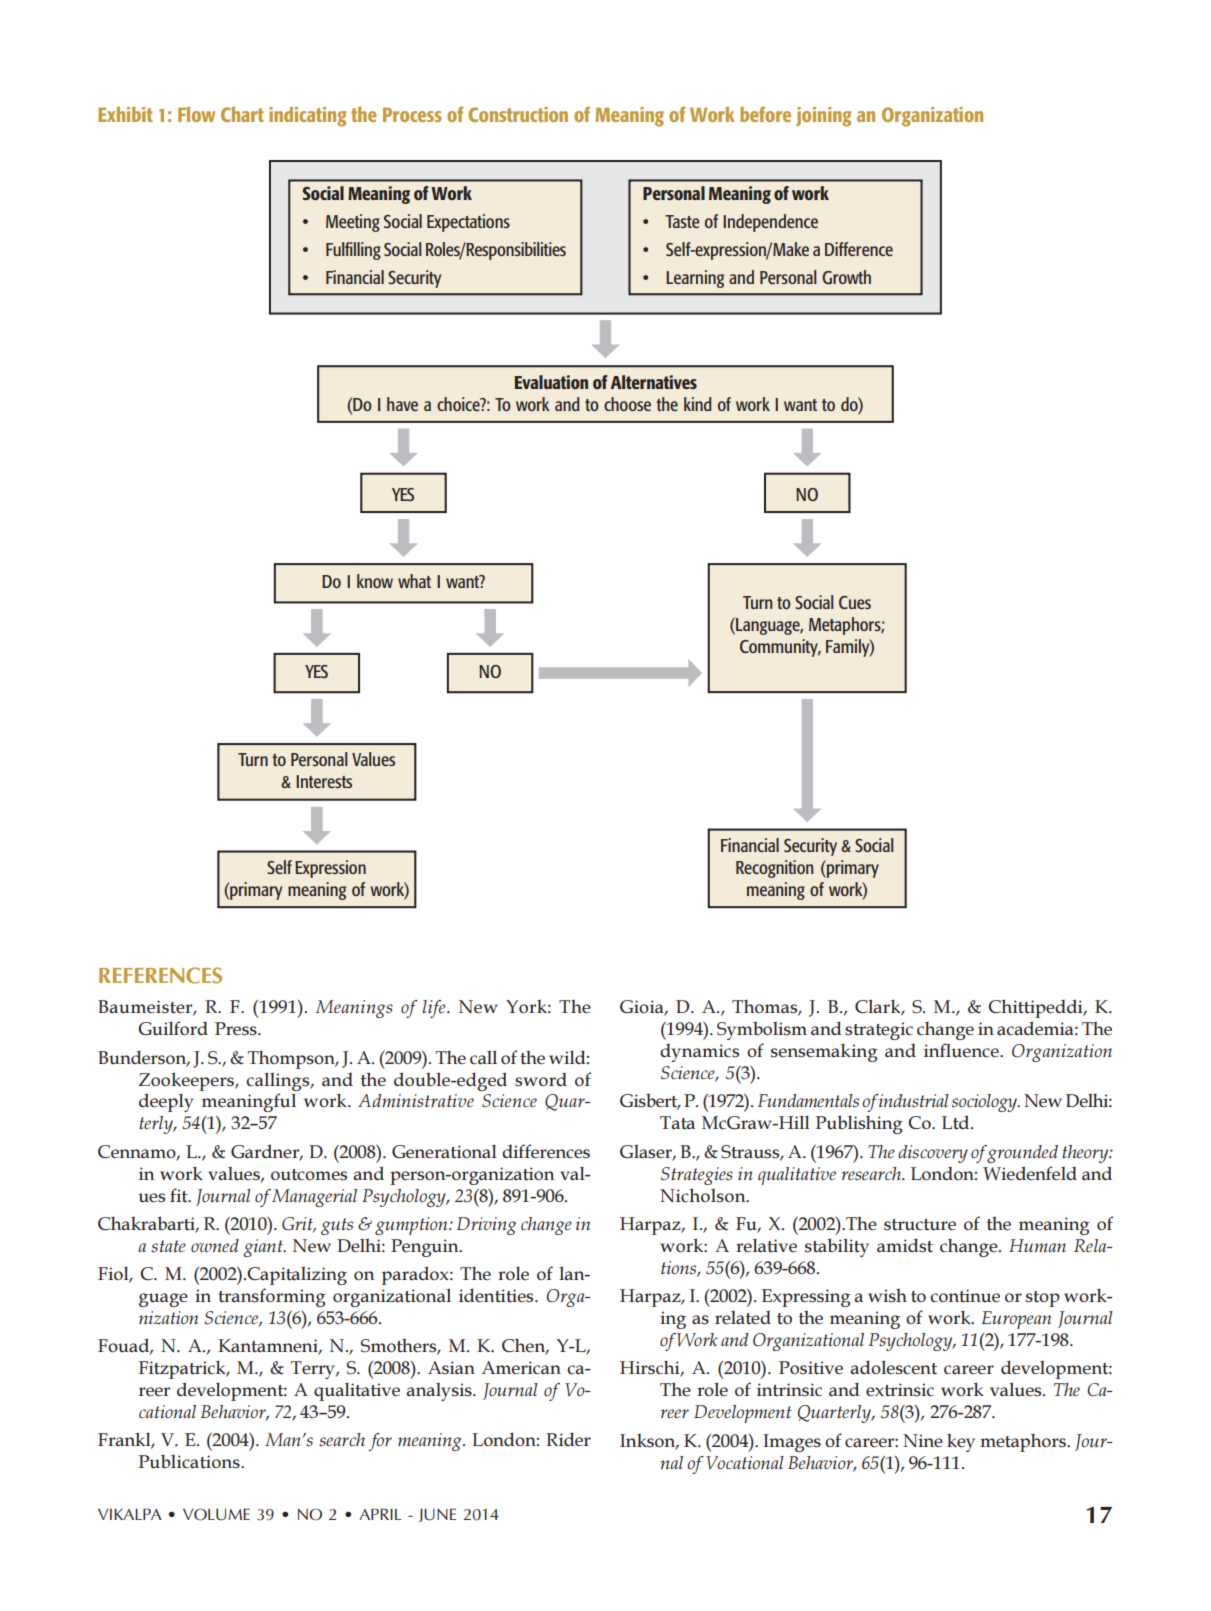 The height and width of the screenshot is (1611, 1211). I want to click on VOLUME, so click(216, 1514).
